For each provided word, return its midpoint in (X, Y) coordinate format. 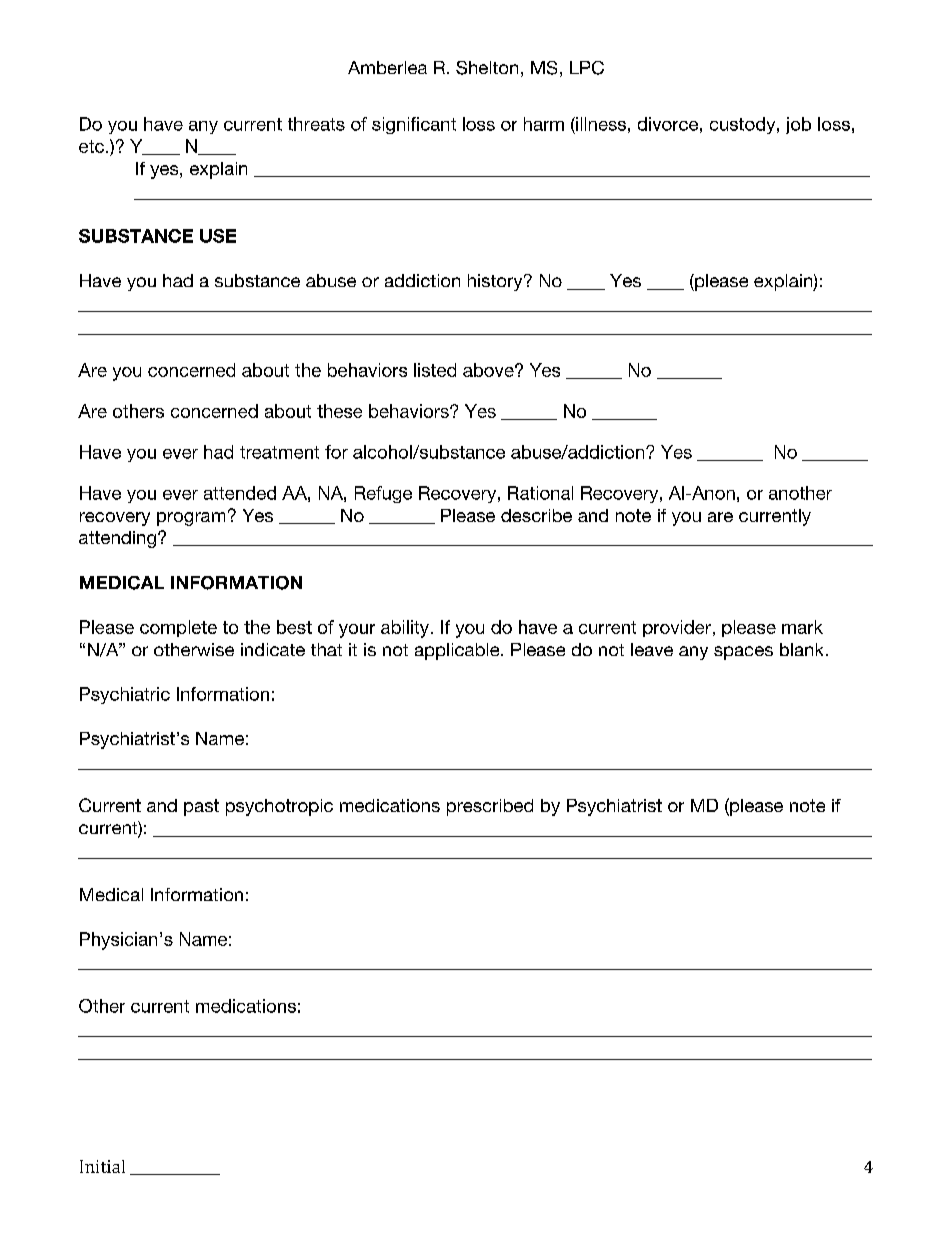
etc (91, 146)
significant (414, 125)
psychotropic (279, 807)
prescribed (490, 807)
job (798, 125)
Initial (102, 1166)
